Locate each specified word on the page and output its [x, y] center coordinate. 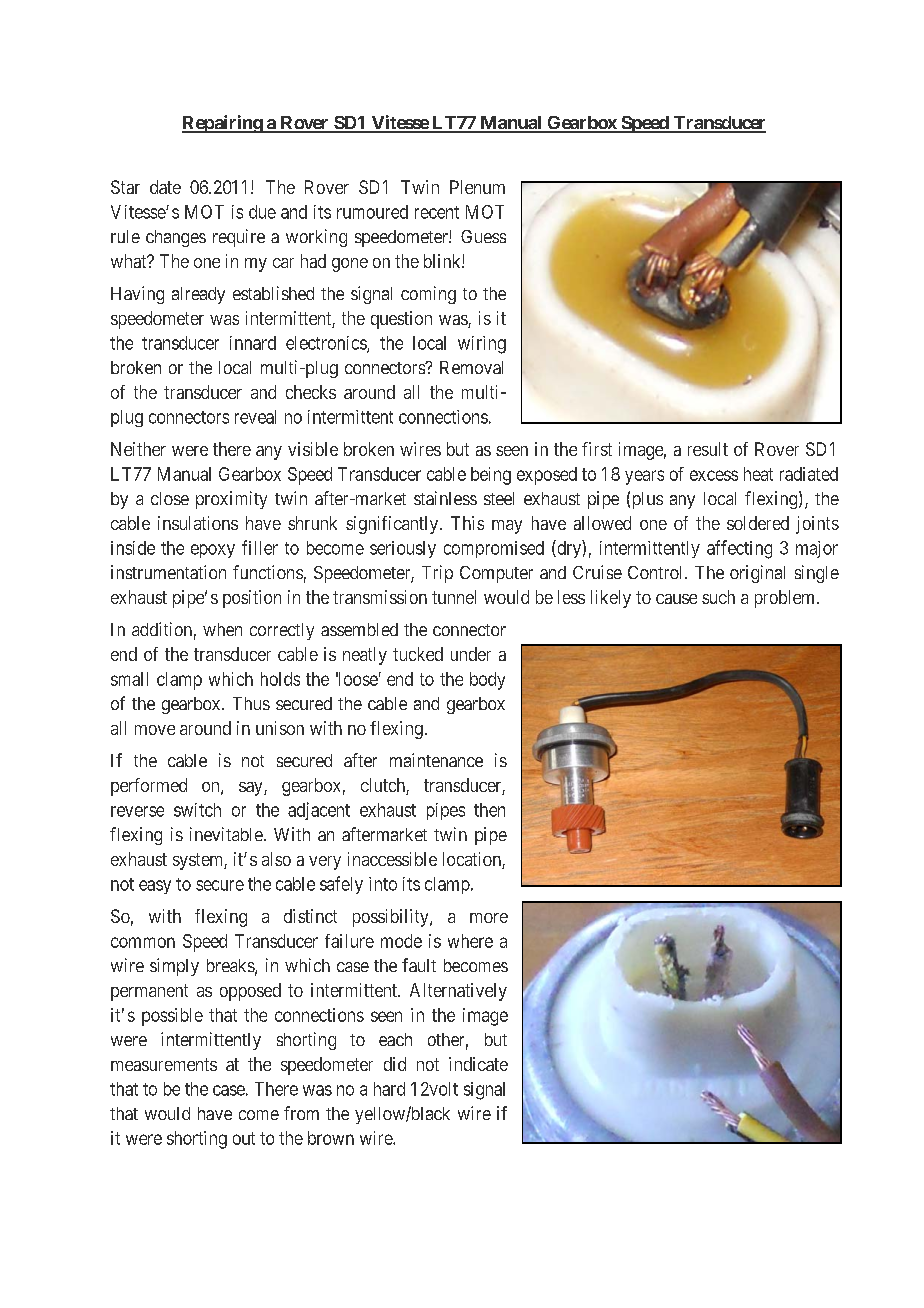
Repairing [223, 124]
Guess [483, 236]
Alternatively [458, 992]
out [244, 1138]
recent [437, 212]
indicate [478, 1064]
